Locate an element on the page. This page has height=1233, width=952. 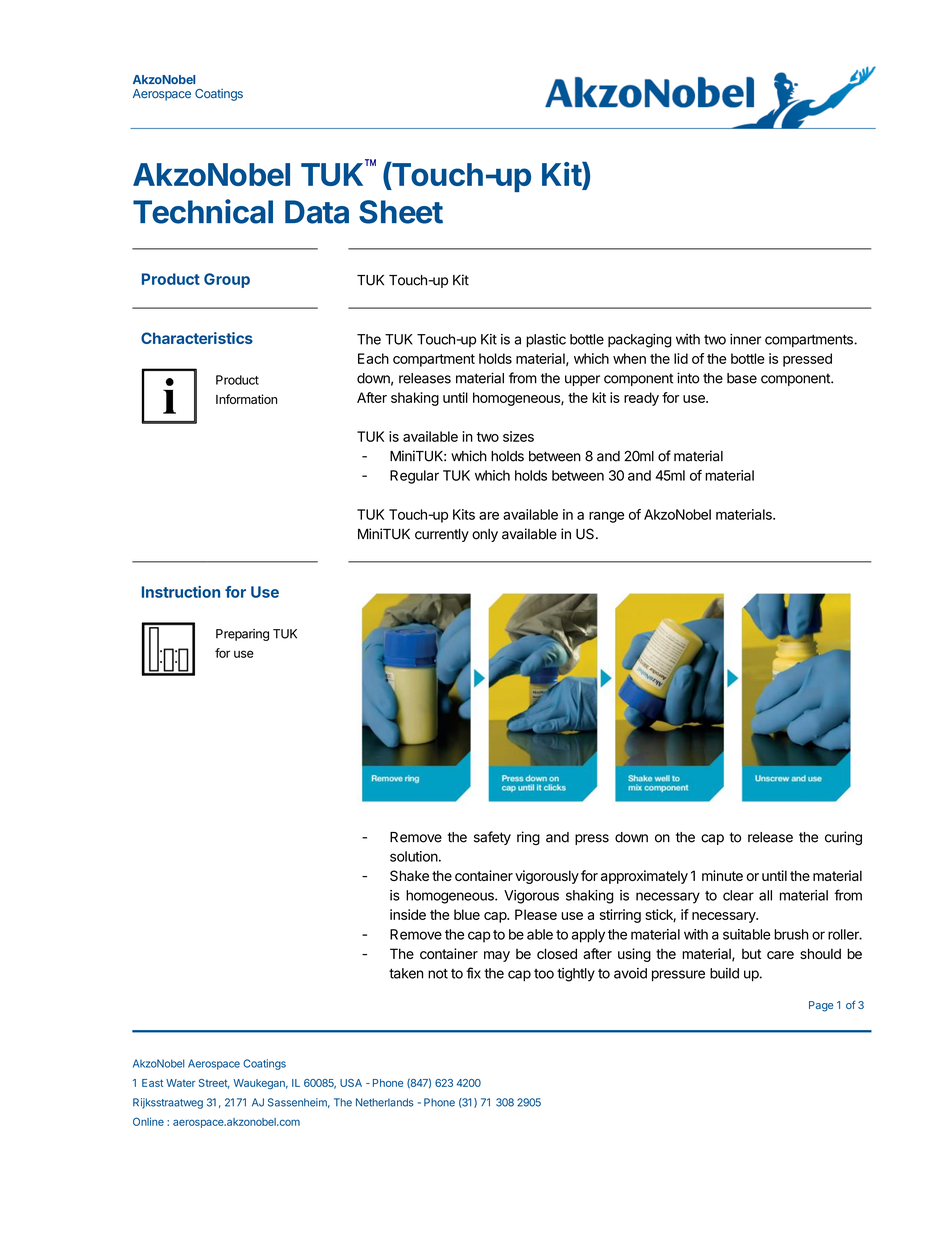
range is located at coordinates (606, 517).
